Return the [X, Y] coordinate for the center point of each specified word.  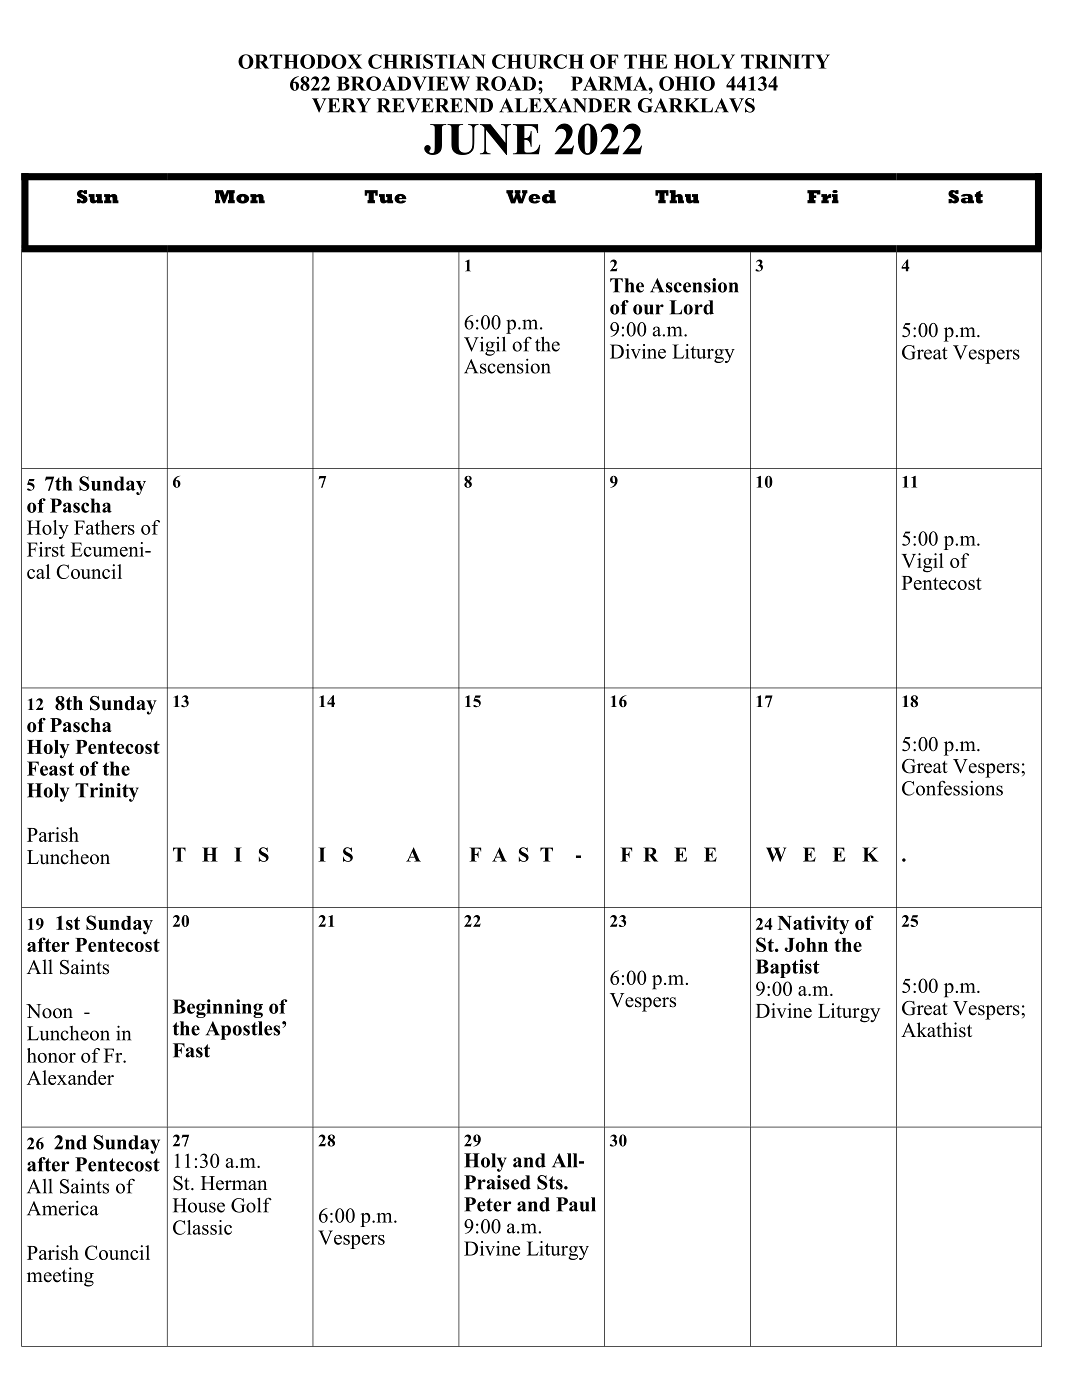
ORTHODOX [300, 61]
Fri [823, 197]
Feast [50, 768]
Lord [691, 307]
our [648, 309]
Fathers [104, 527]
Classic [202, 1227]
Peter [487, 1204]
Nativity [813, 925]
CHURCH [538, 61]
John [806, 945]
